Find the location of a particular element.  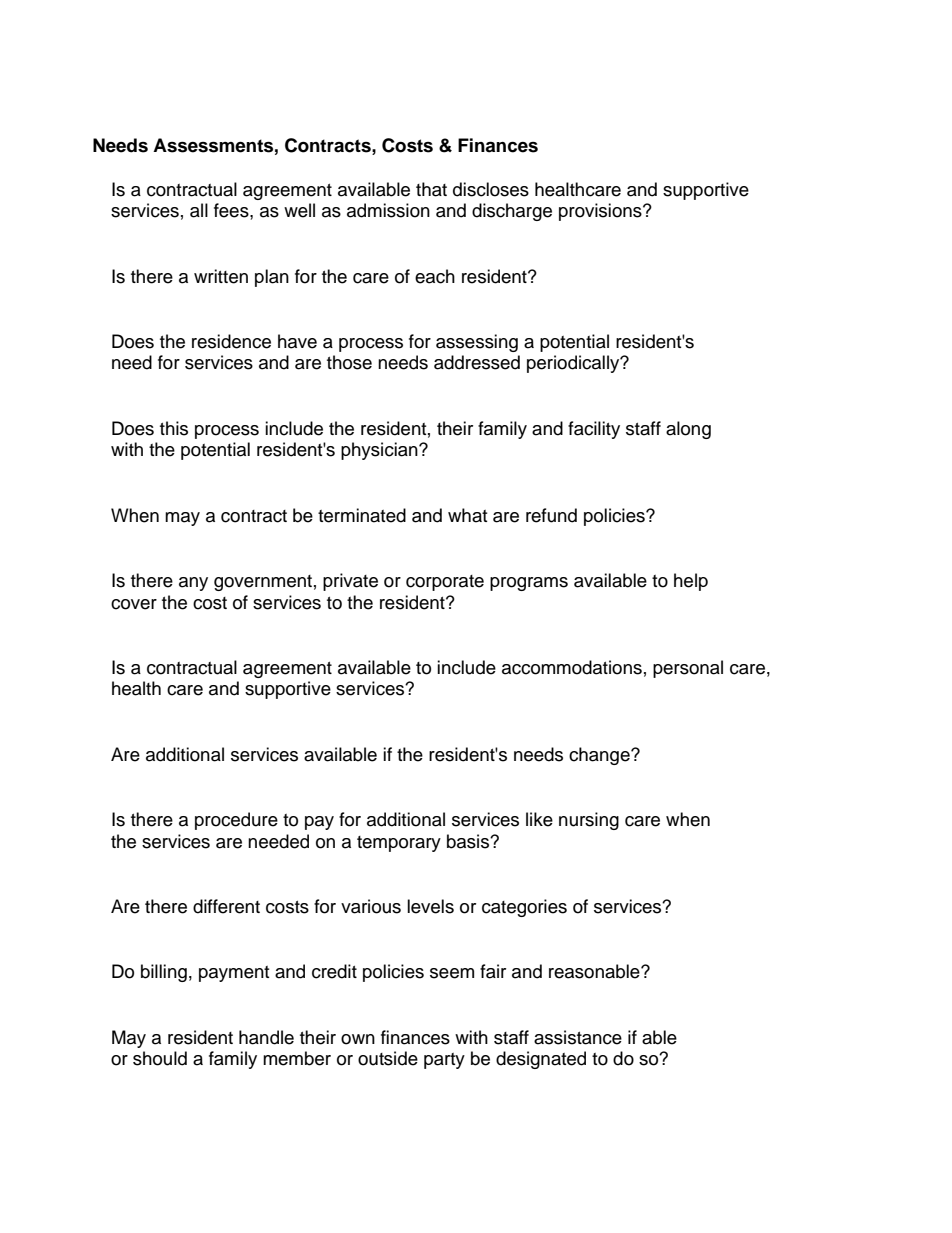

should is located at coordinates (160, 1058).
